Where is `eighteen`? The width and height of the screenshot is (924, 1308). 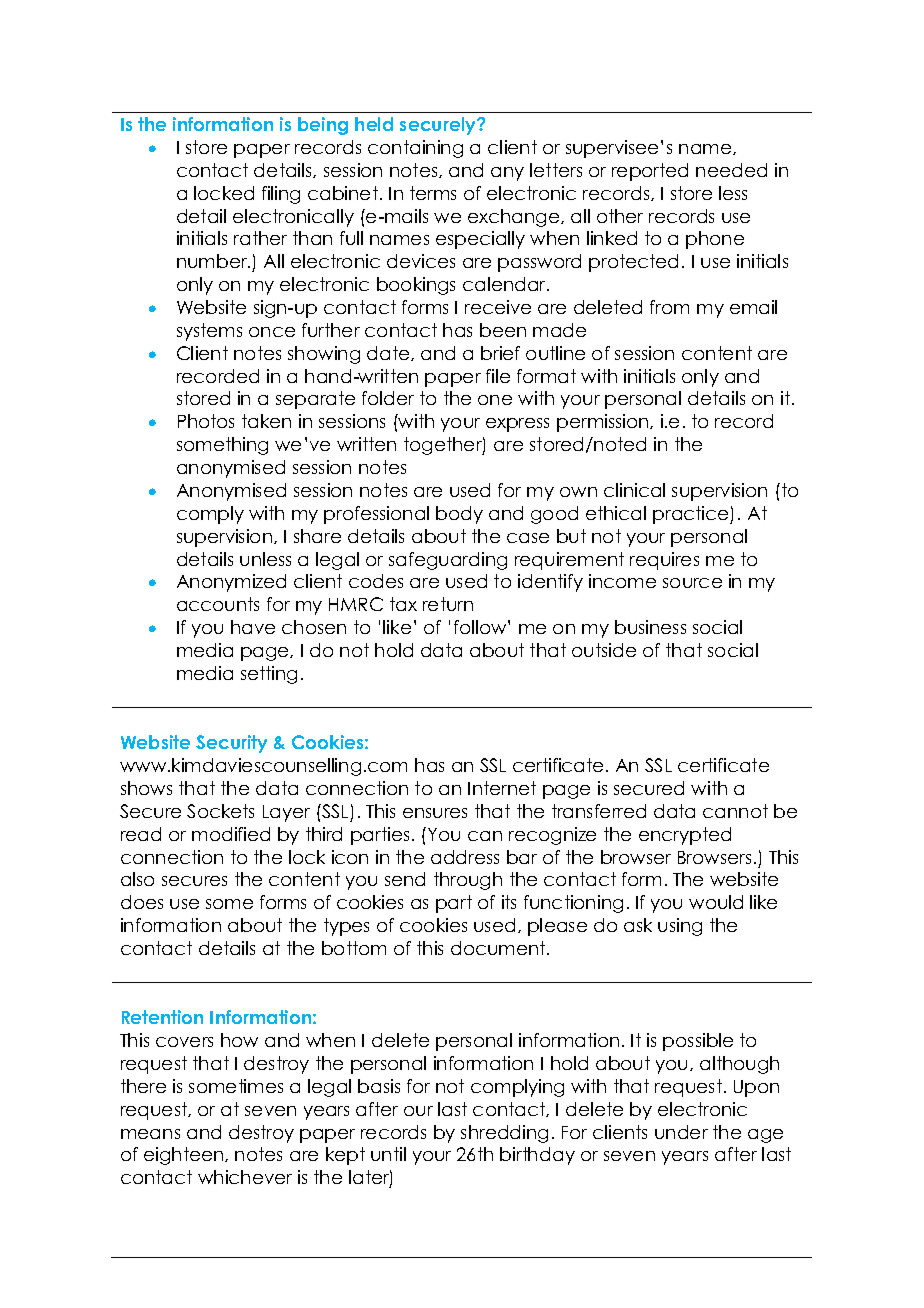
eighteen is located at coordinates (185, 1156).
